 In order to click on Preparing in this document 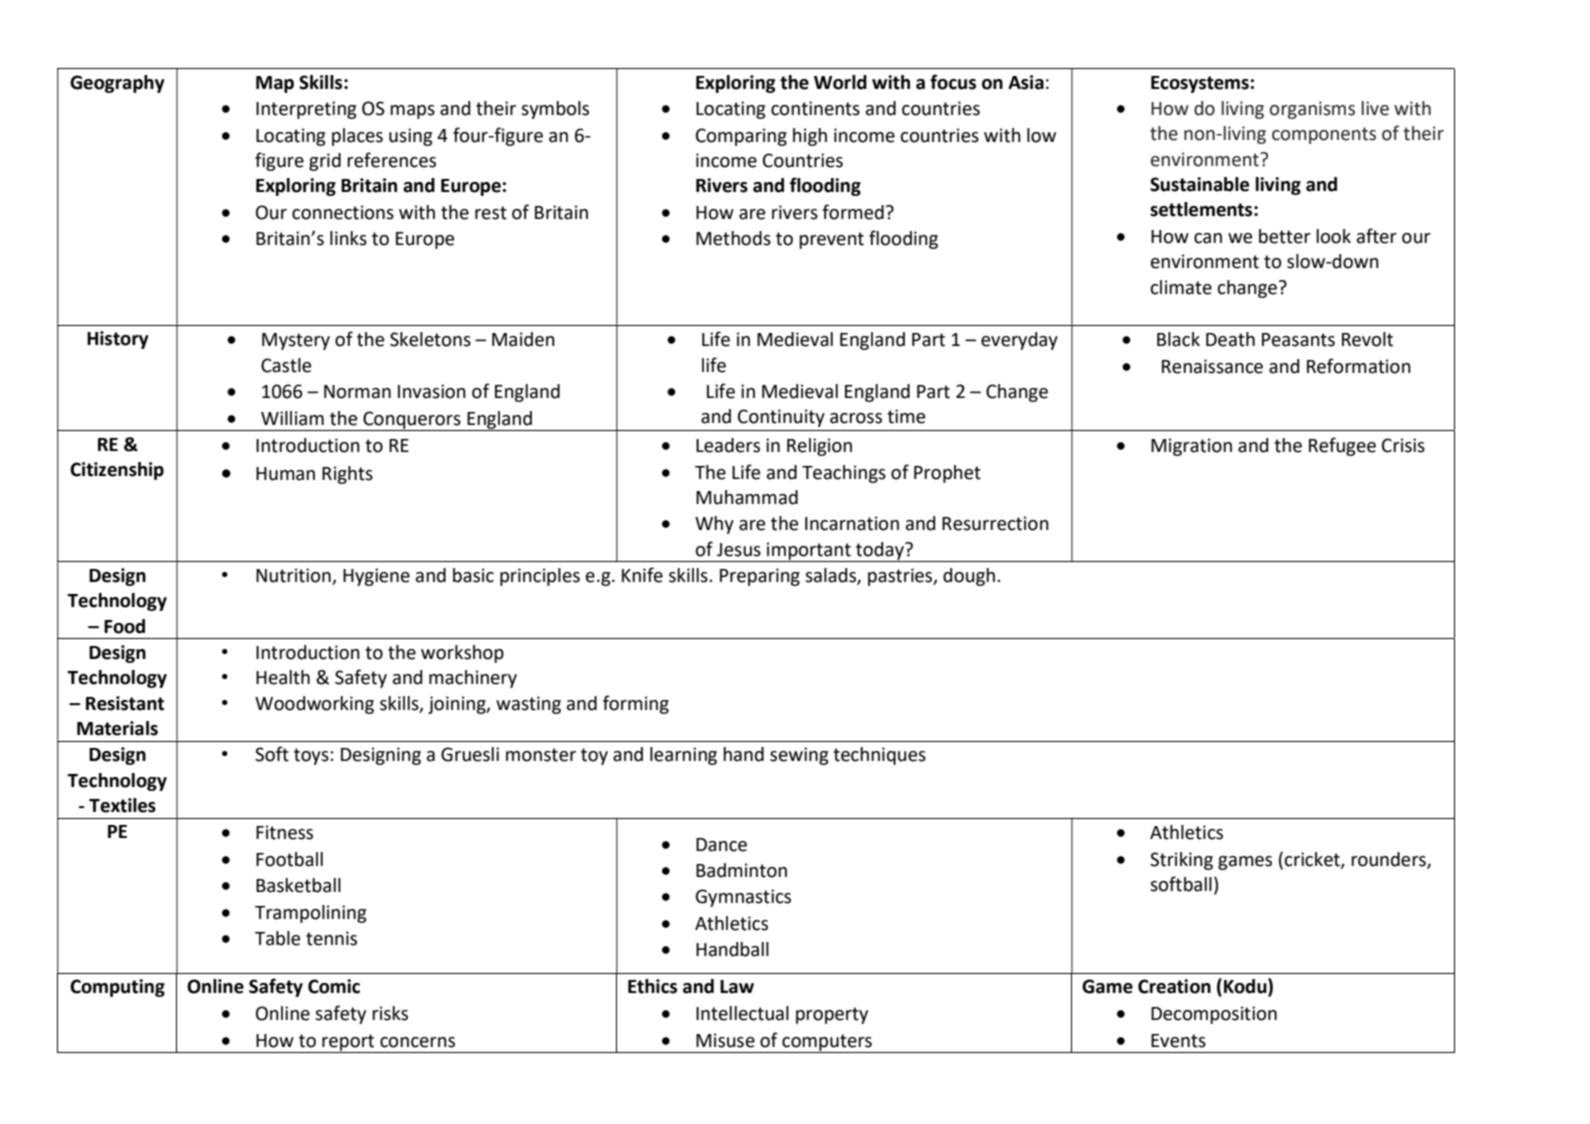, I will do `click(760, 577)`.
